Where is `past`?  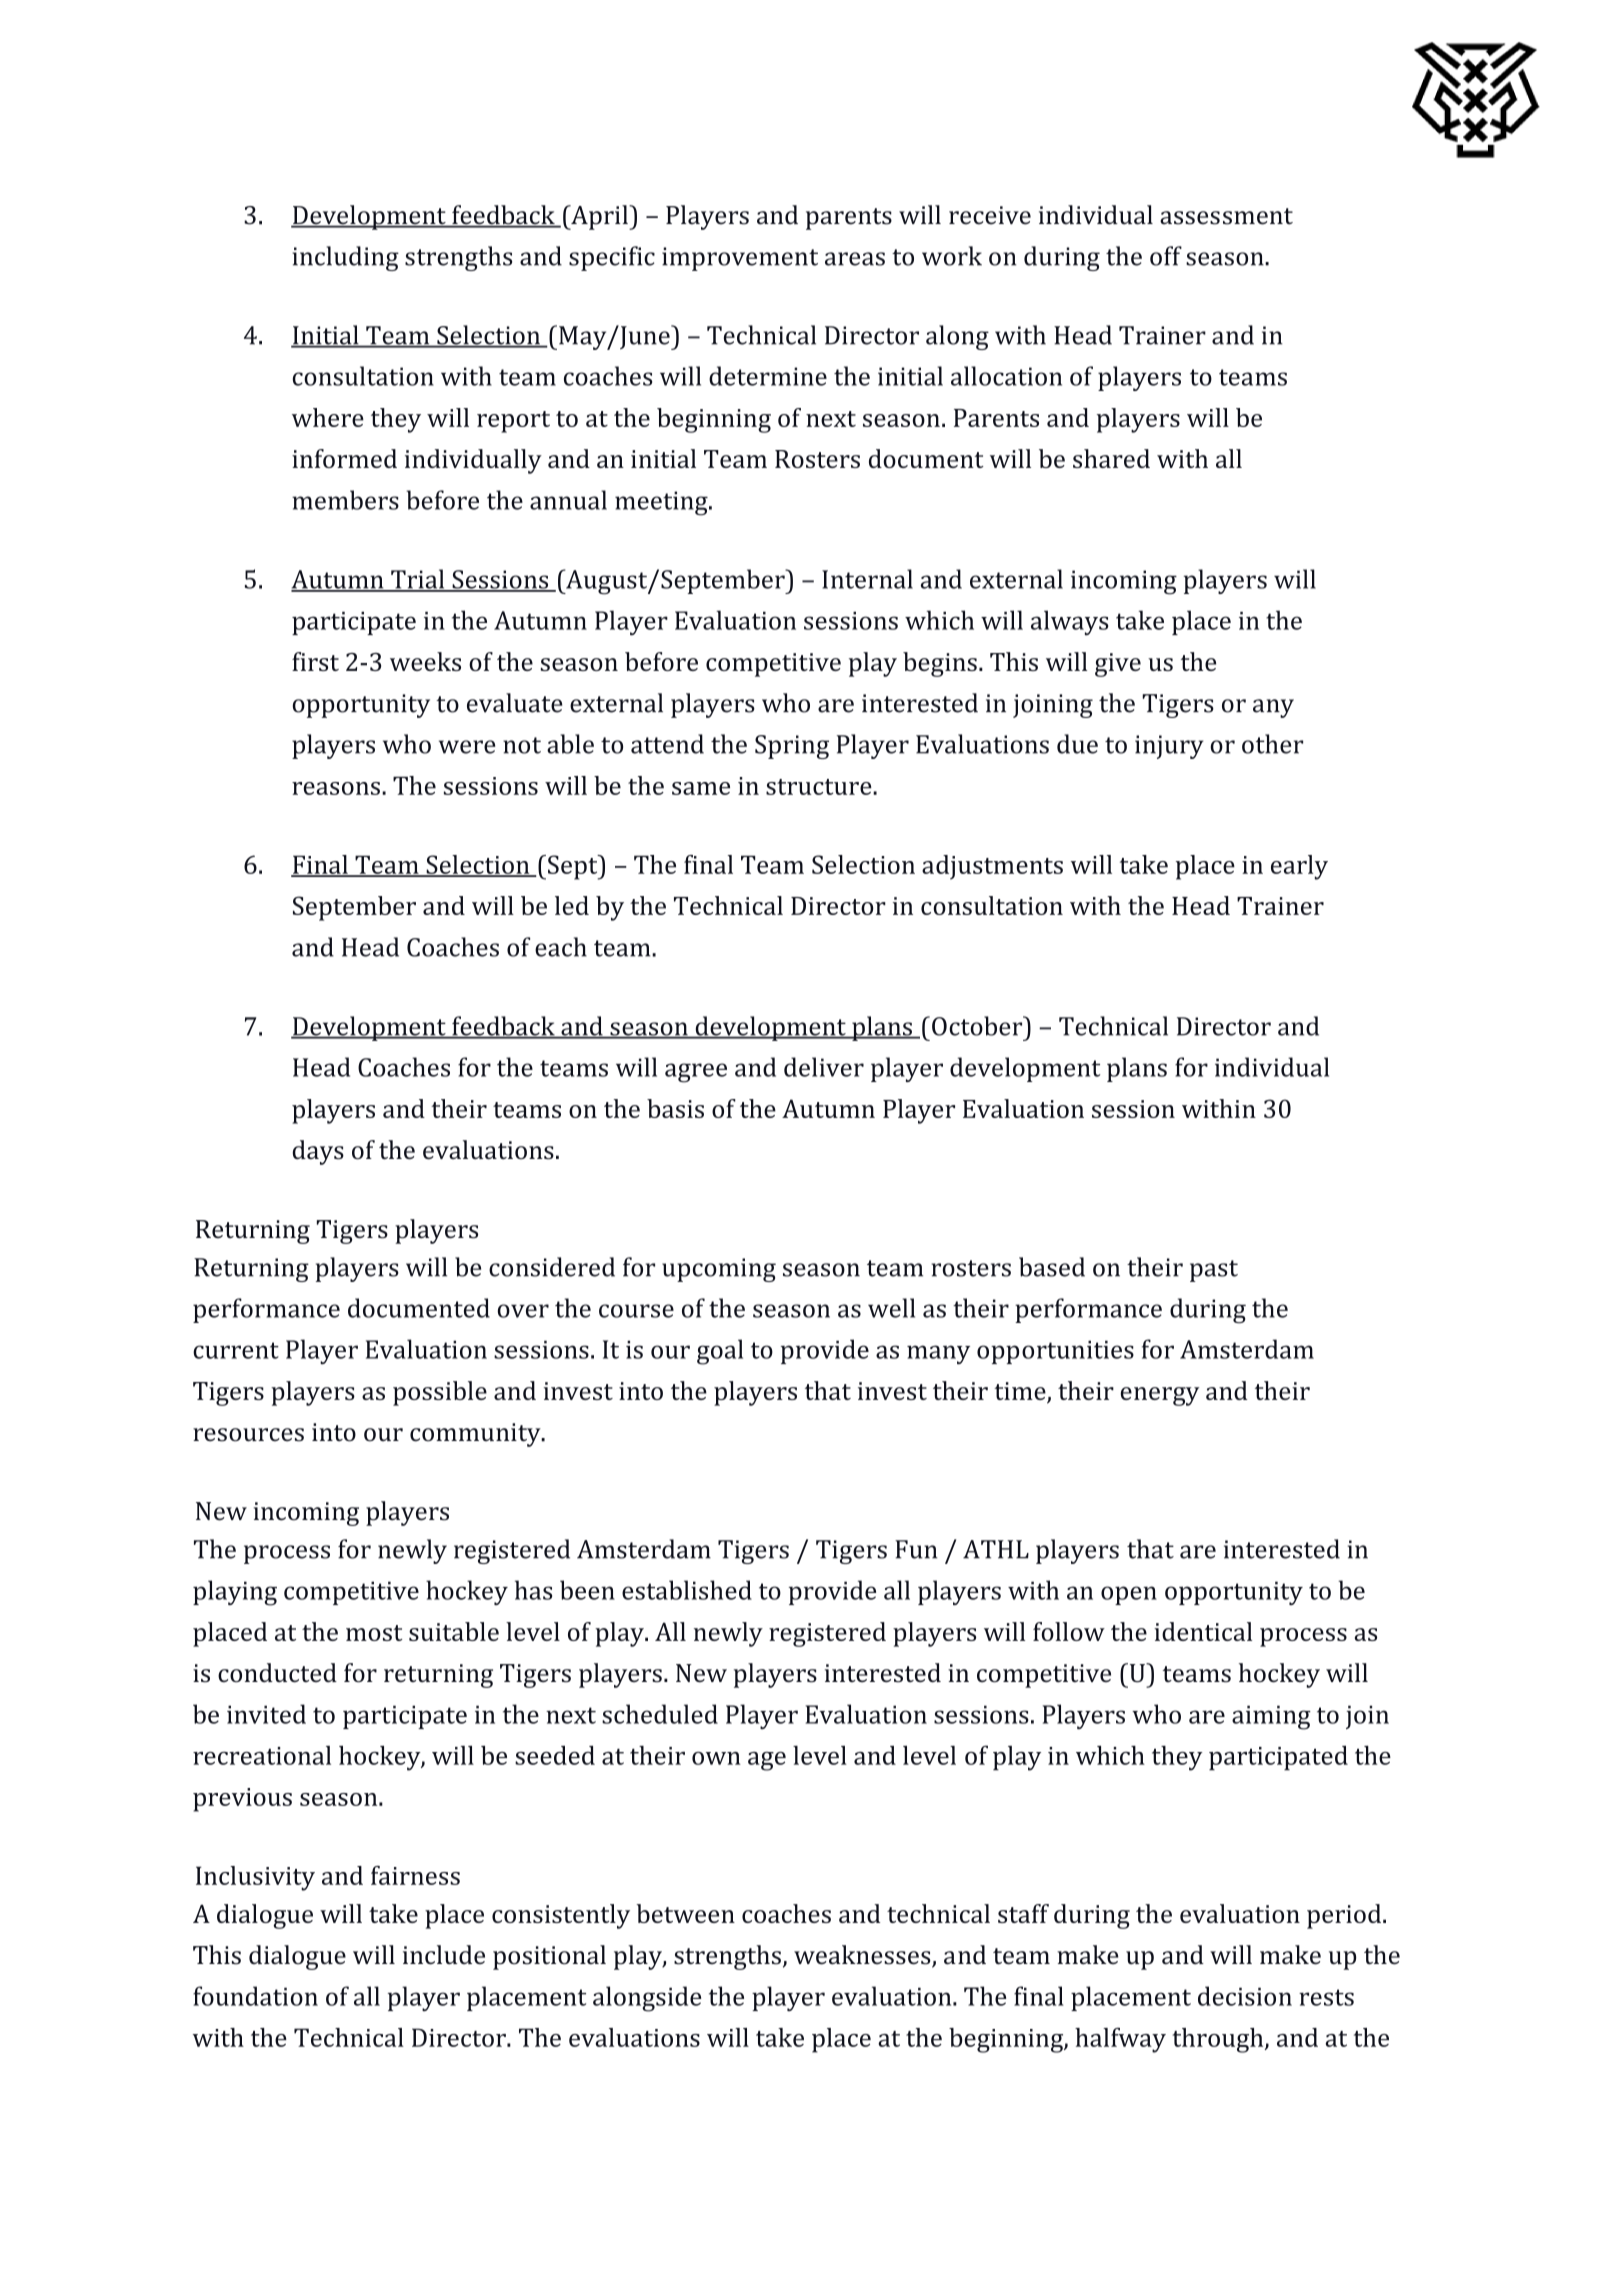
past is located at coordinates (1214, 1271).
